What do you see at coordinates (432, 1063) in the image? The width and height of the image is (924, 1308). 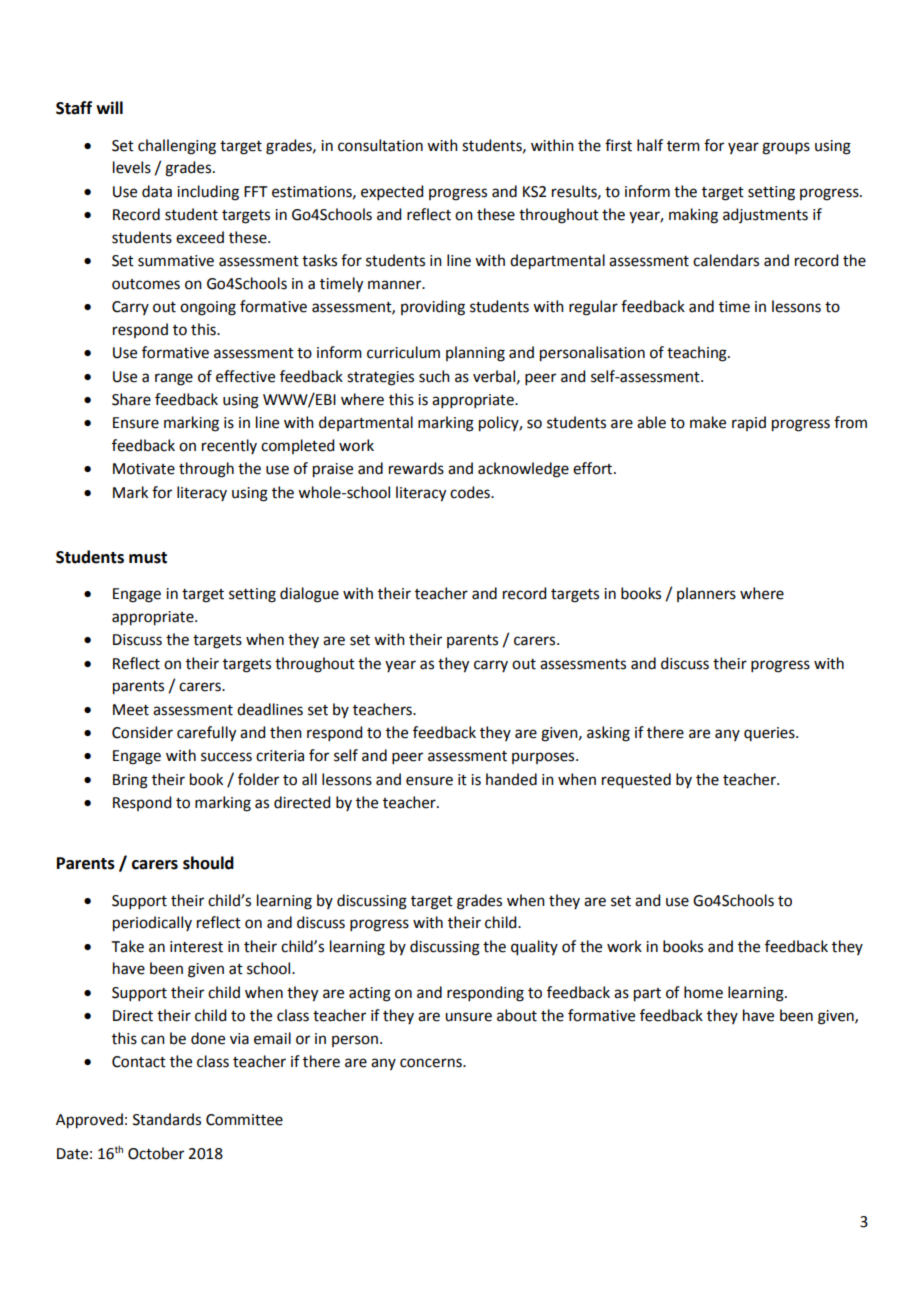 I see `concerns` at bounding box center [432, 1063].
